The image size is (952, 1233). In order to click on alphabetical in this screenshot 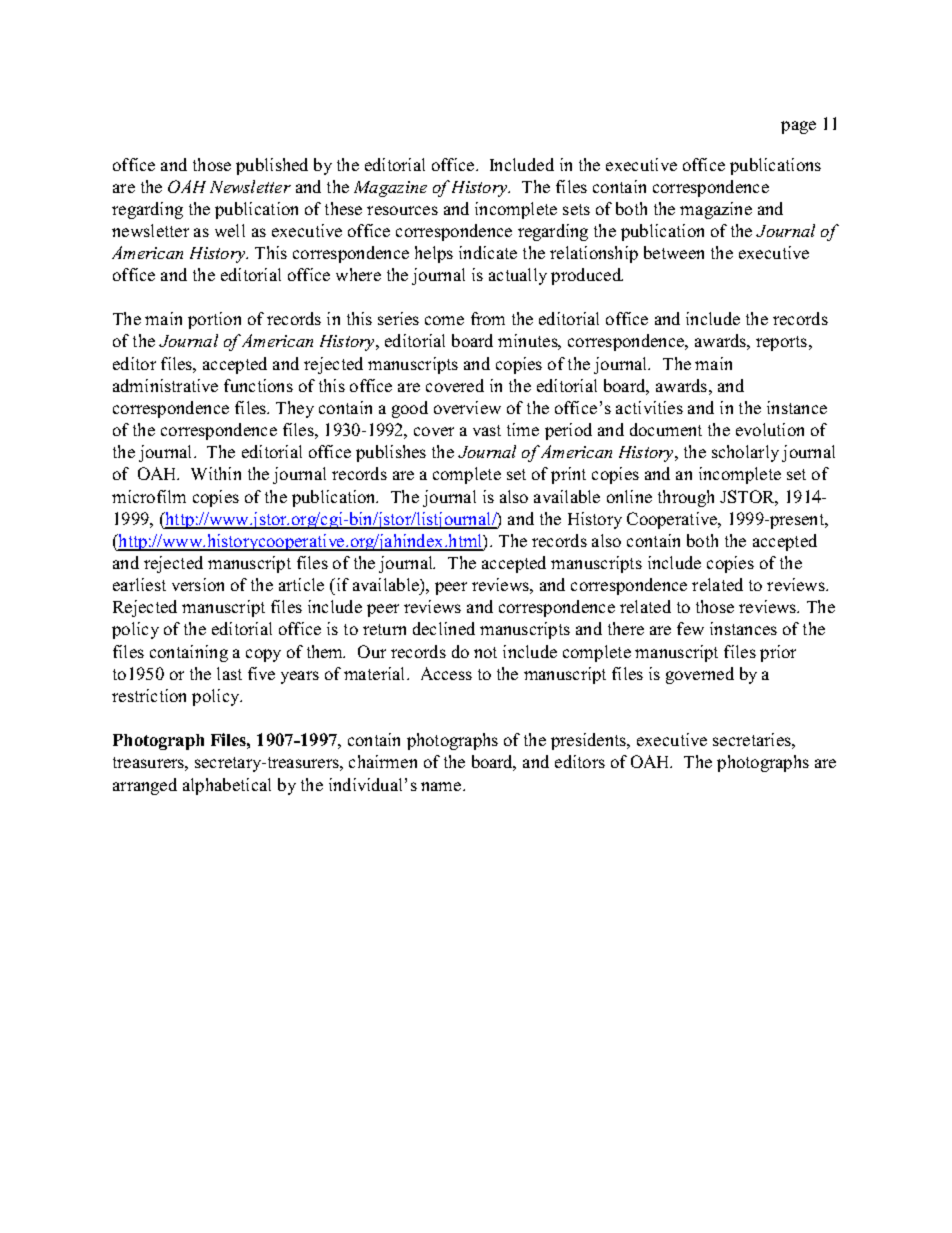, I will do `click(227, 786)`.
